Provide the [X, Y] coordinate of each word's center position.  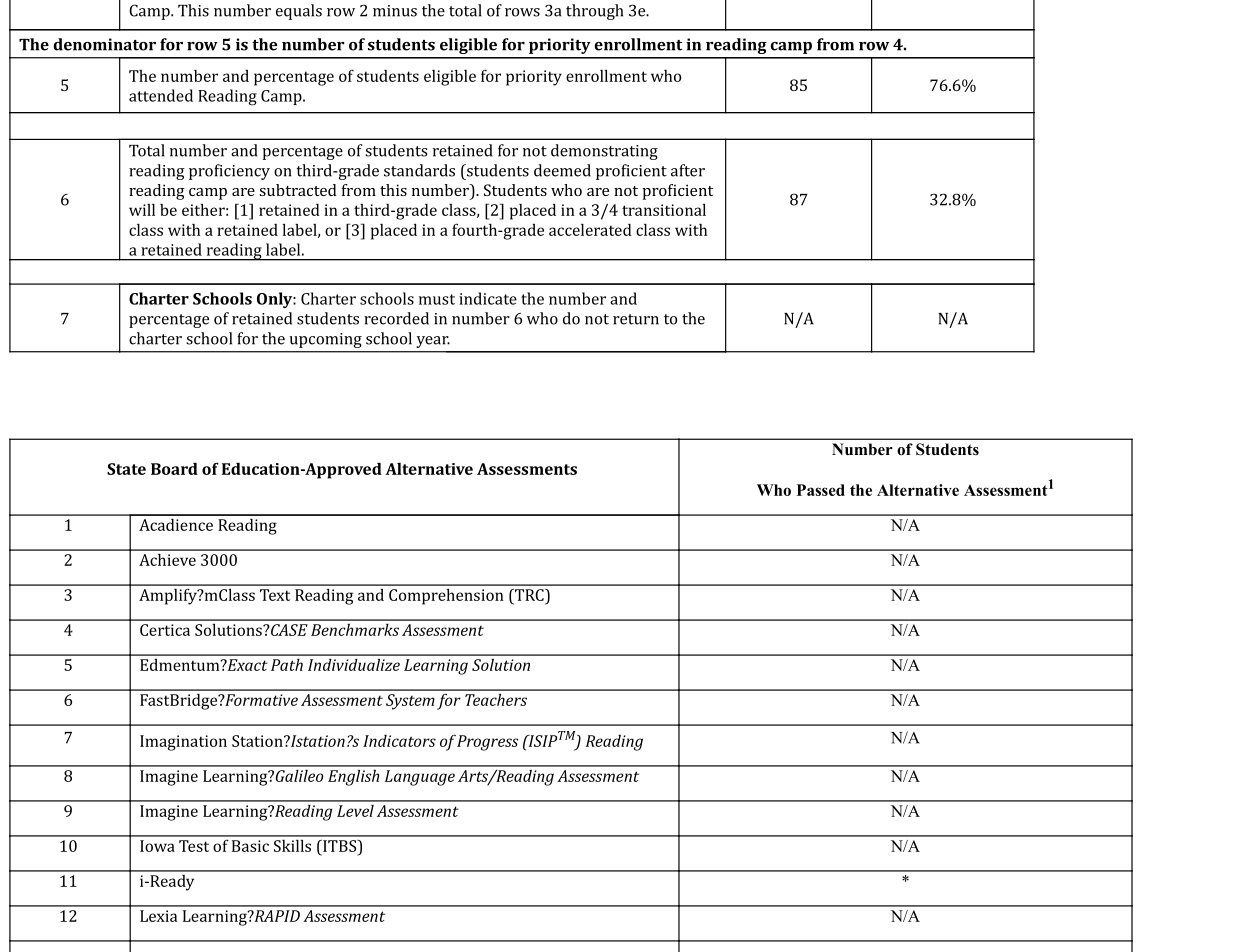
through [594, 12]
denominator [105, 44]
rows [522, 12]
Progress [488, 743]
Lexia [158, 916]
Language [420, 778]
